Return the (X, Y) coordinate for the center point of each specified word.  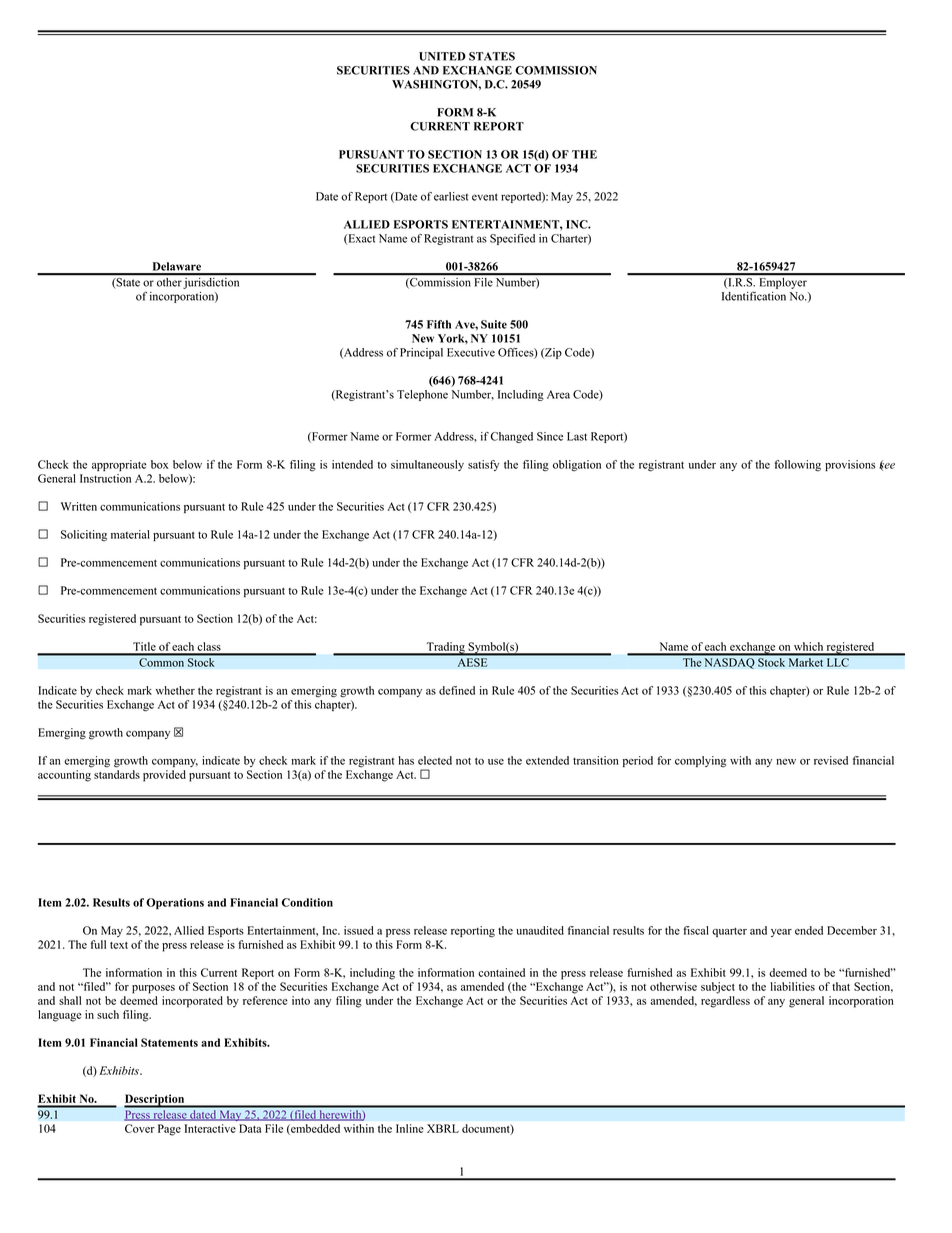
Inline (410, 1128)
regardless (725, 1002)
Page (169, 1130)
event (485, 197)
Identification (754, 296)
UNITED (442, 56)
